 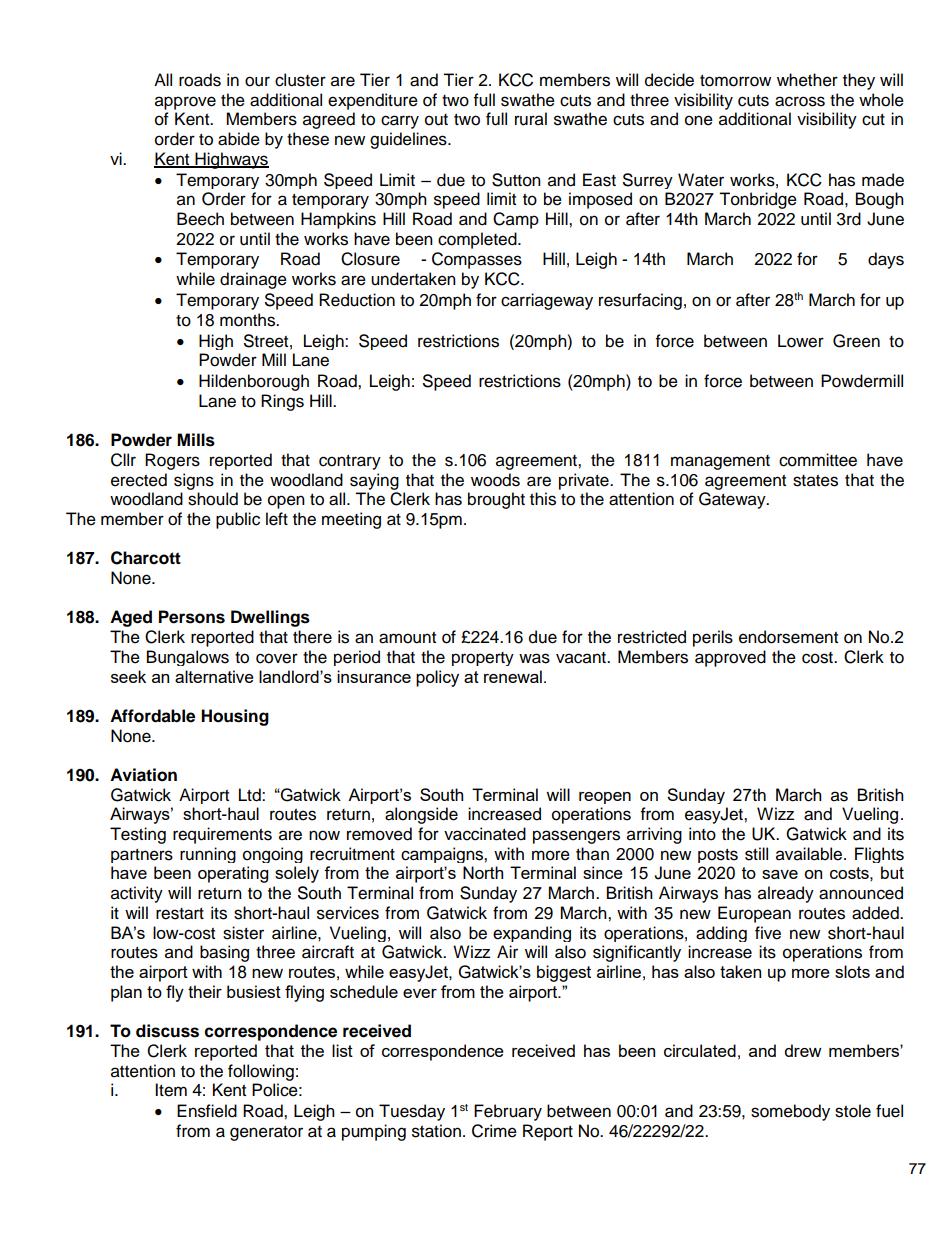 What do you see at coordinates (496, 500) in the screenshot?
I see `brought` at bounding box center [496, 500].
